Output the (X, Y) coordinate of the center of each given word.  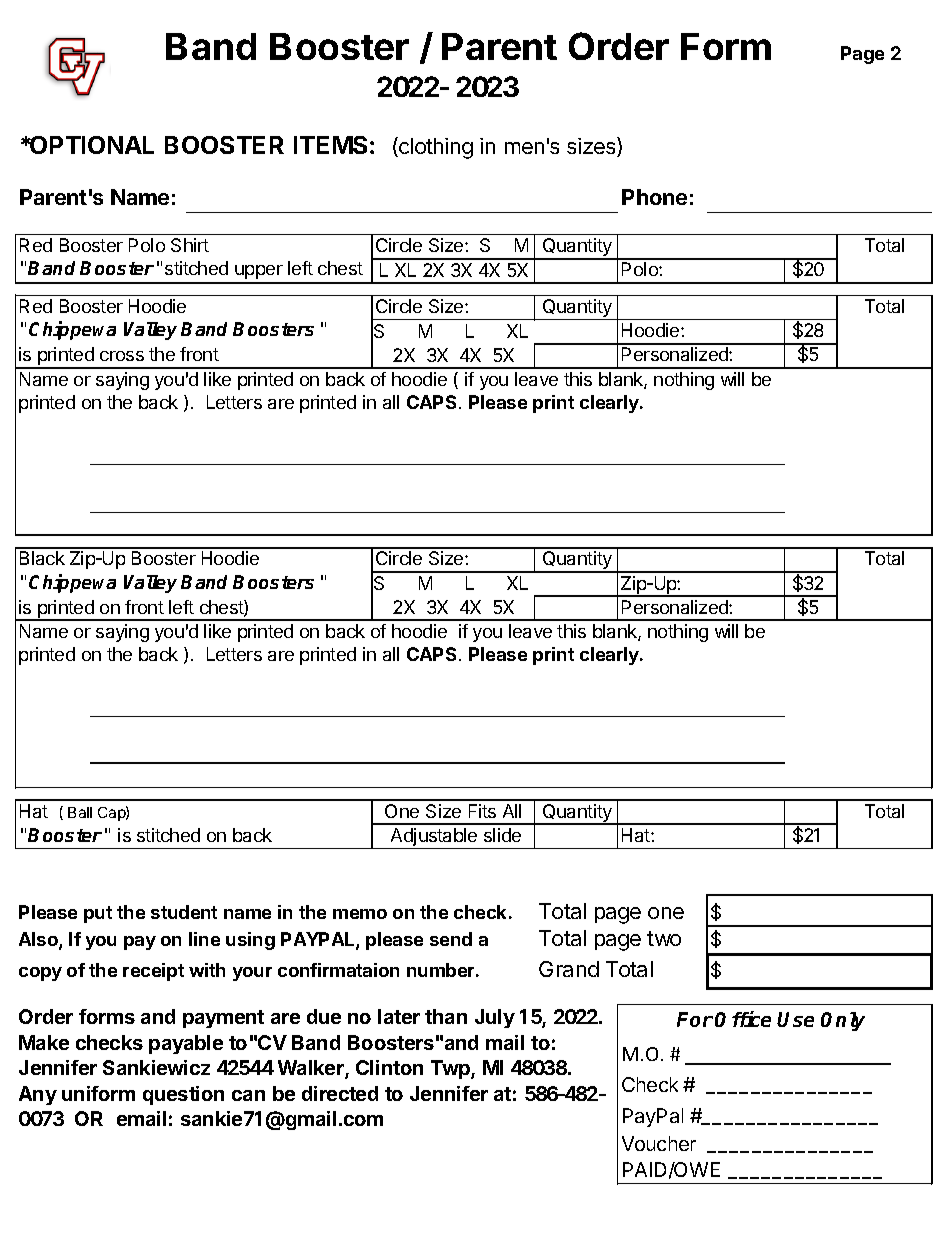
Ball (80, 812)
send (451, 939)
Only (843, 1021)
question (183, 1095)
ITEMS (330, 145)
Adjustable (434, 838)
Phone (654, 197)
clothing (435, 148)
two (664, 938)
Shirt (190, 245)
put (98, 914)
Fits (482, 811)
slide (502, 835)
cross (122, 356)
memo (360, 914)
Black (42, 558)
